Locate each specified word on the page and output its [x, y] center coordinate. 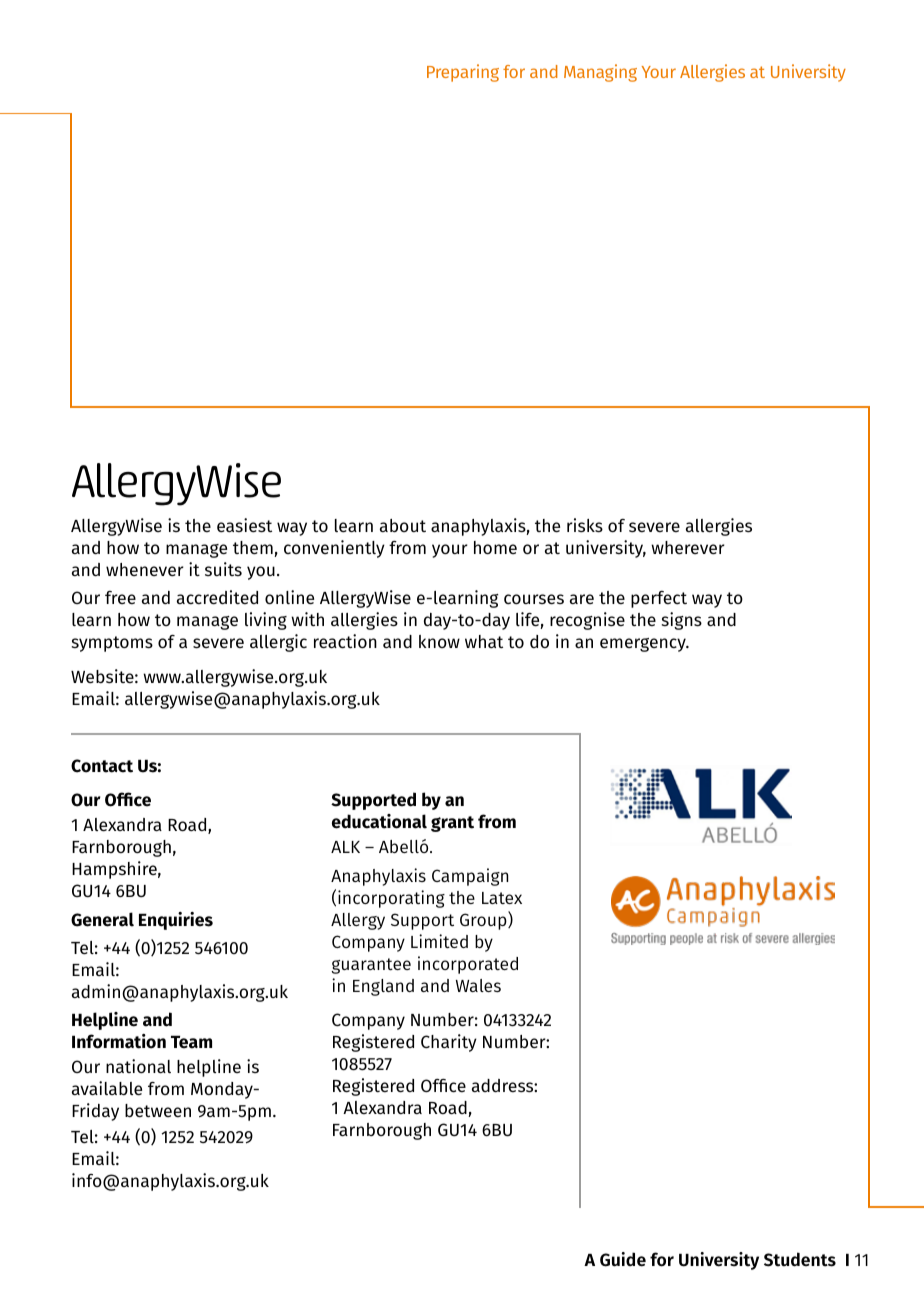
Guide [623, 1259]
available [107, 1088]
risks [585, 525]
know [439, 641]
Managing [600, 73]
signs [682, 621]
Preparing [463, 73]
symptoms [112, 644]
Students [800, 1259]
